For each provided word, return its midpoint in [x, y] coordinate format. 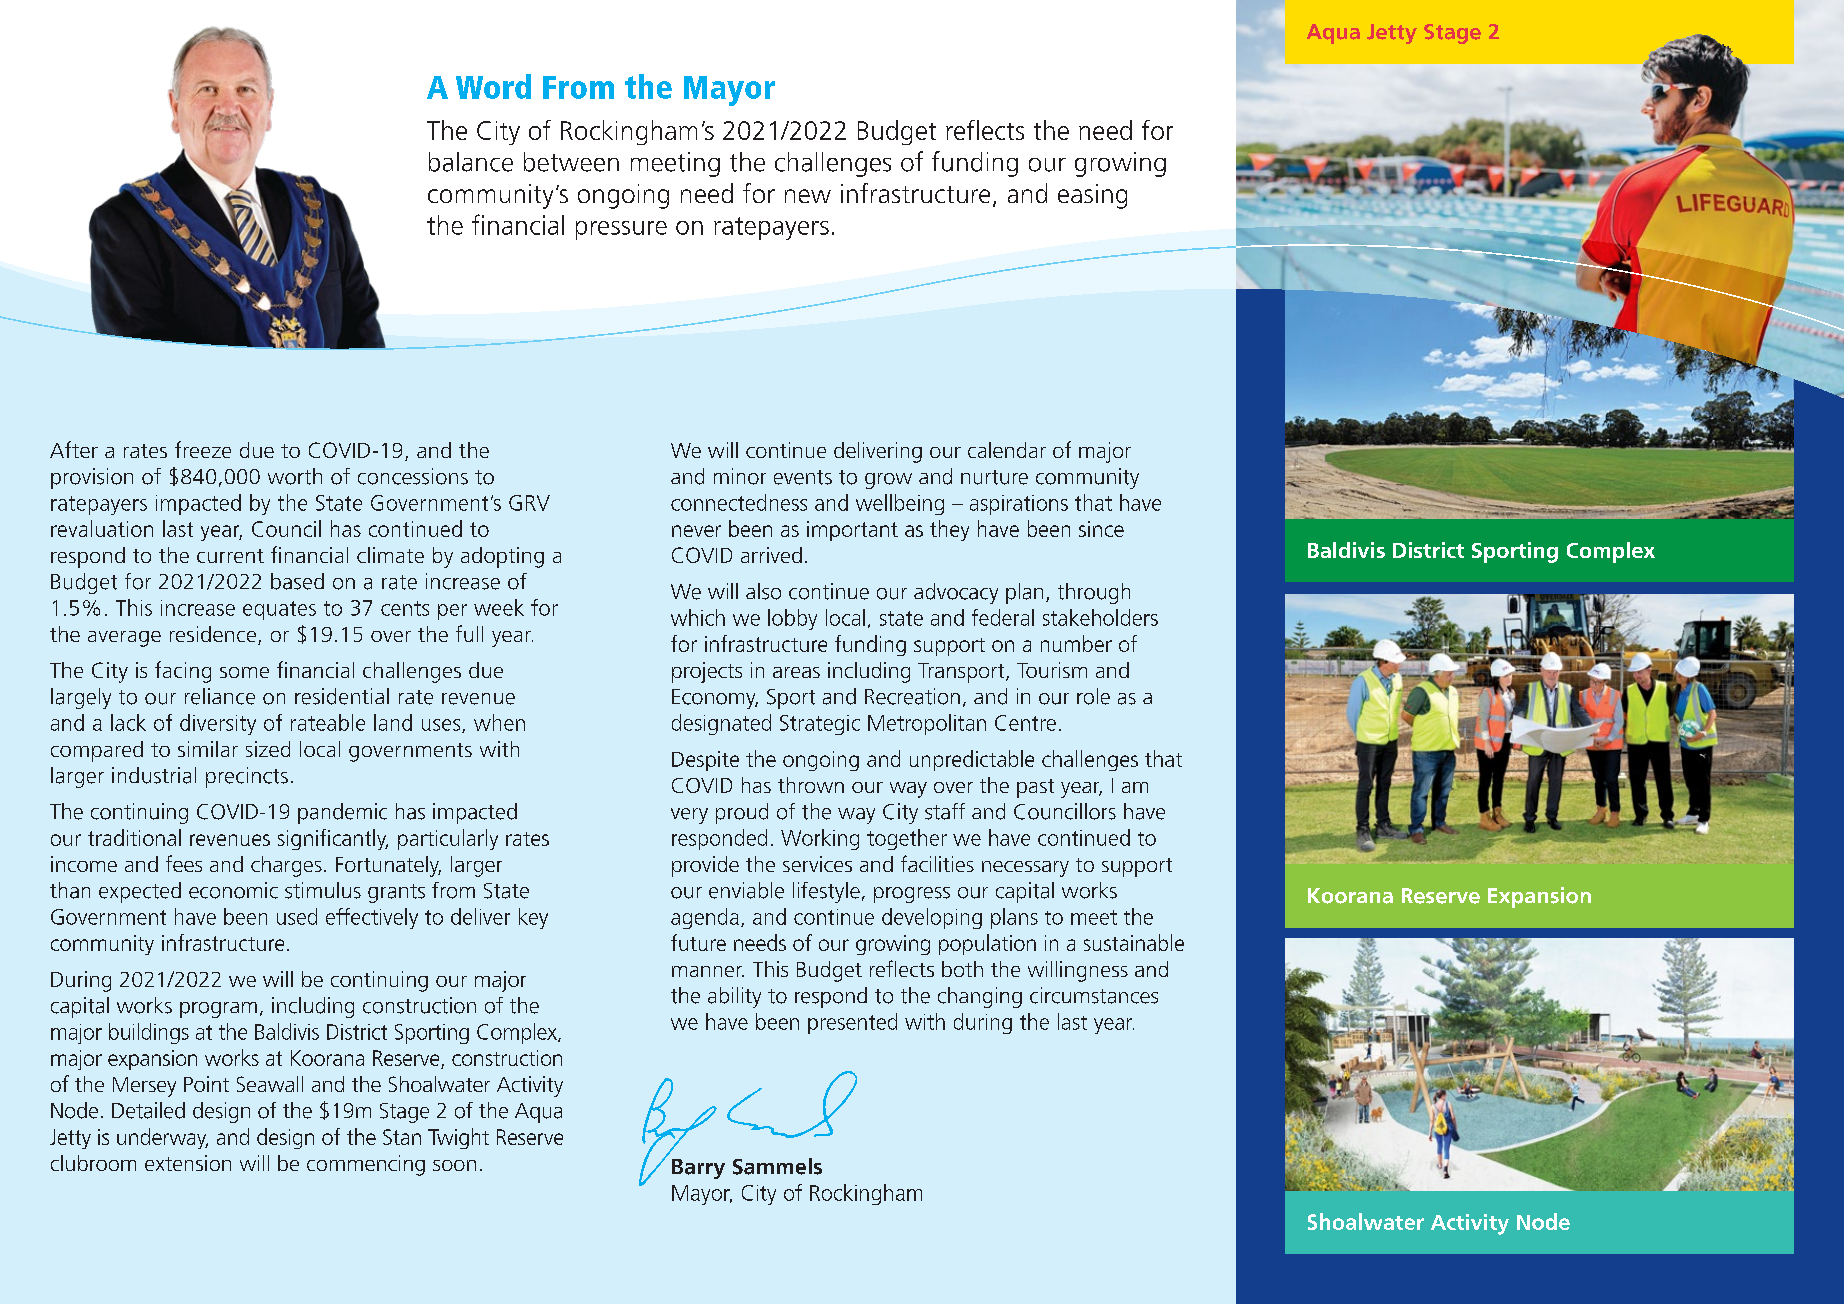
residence [213, 634]
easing [1092, 196]
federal [1003, 617]
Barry [698, 1169]
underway [162, 1138]
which [698, 617]
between [571, 162]
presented [852, 1023]
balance [471, 162]
